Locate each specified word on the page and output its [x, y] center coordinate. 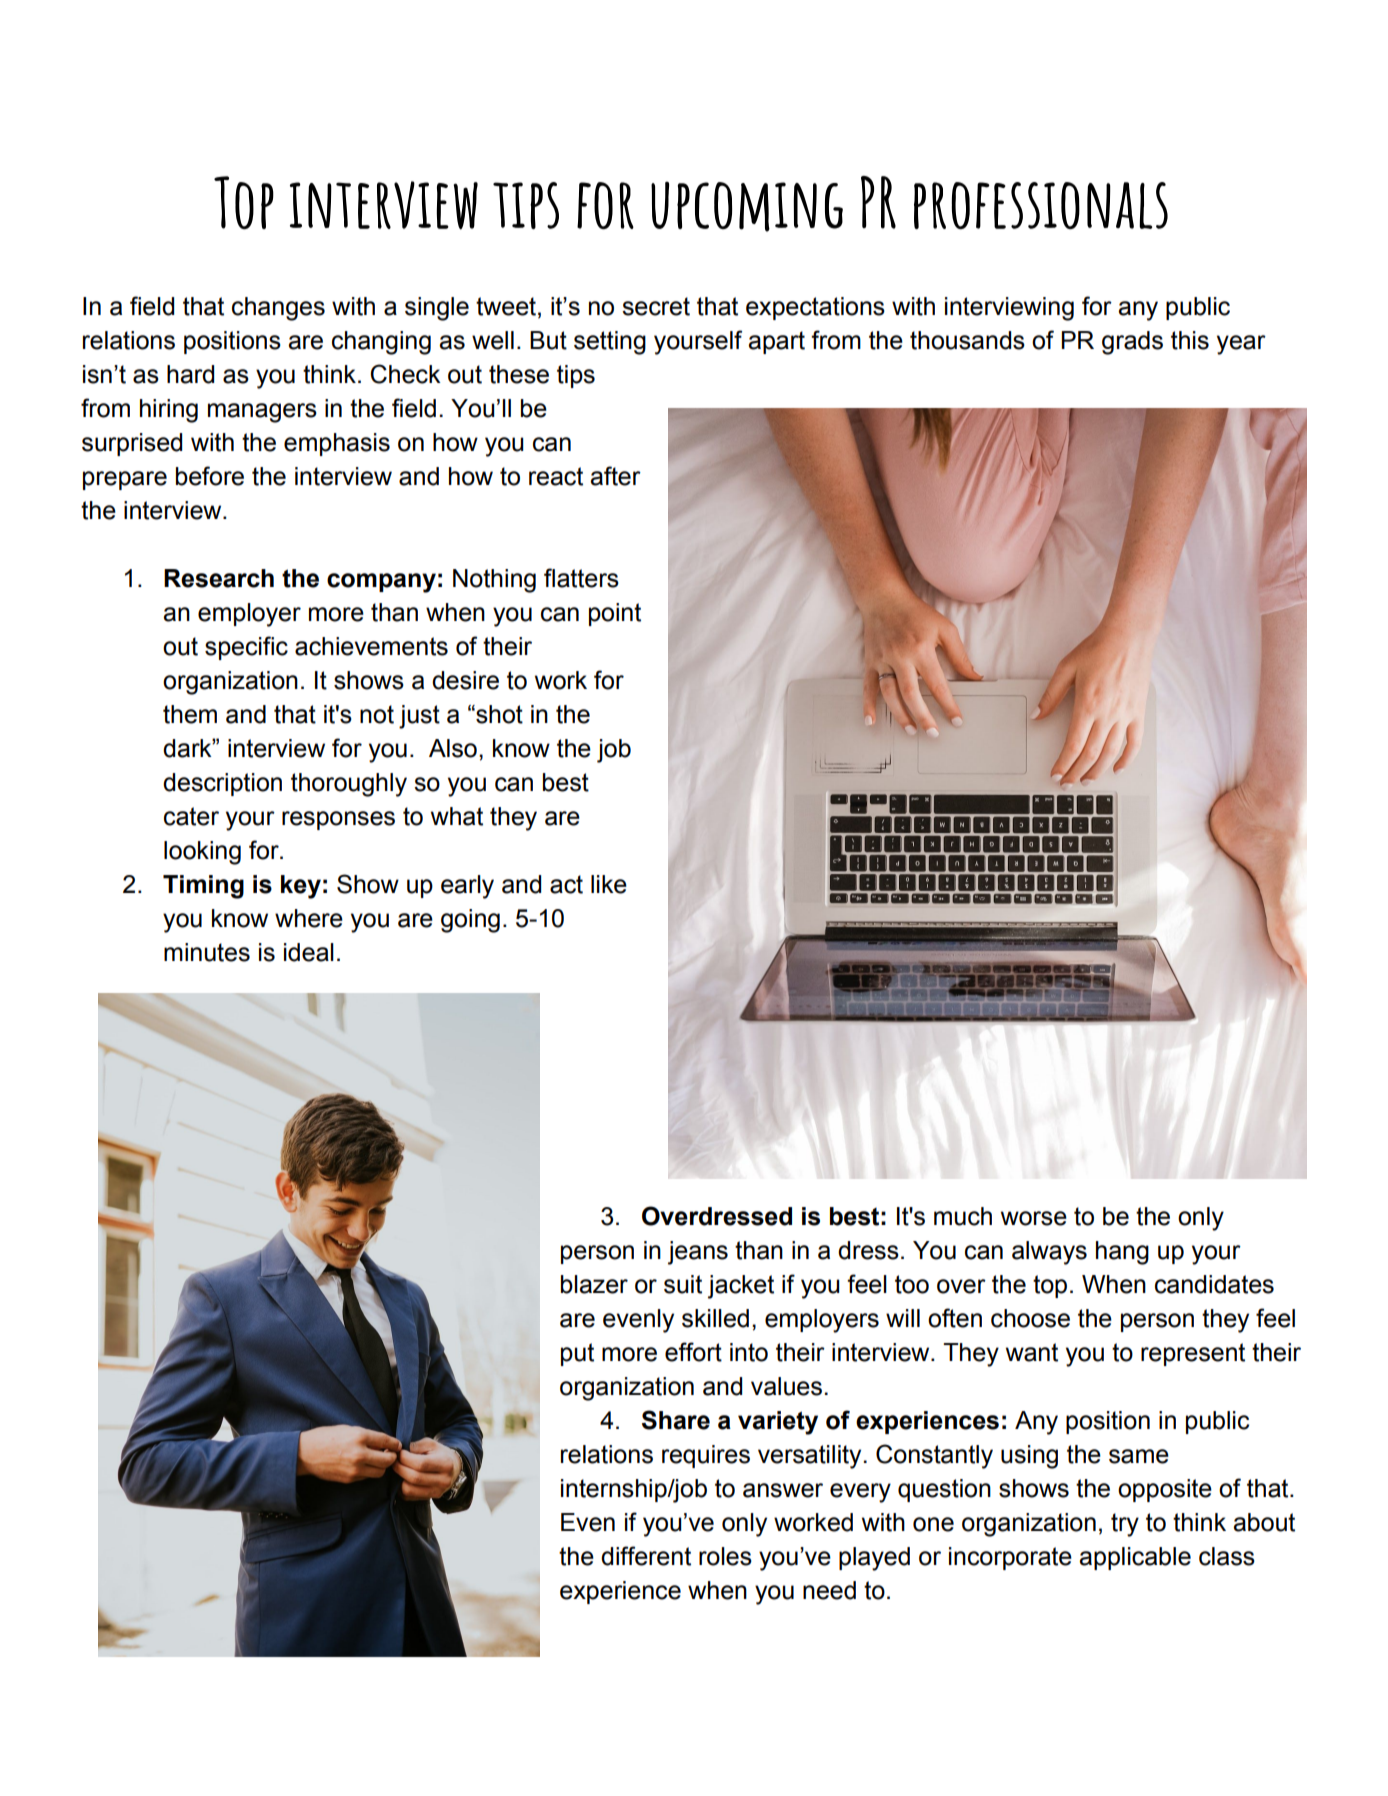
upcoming [747, 207]
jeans [698, 1253]
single [437, 309]
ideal [309, 952]
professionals [1041, 205]
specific [246, 648]
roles [725, 1556]
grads [1132, 343]
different [646, 1556]
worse [1034, 1218]
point [615, 614]
